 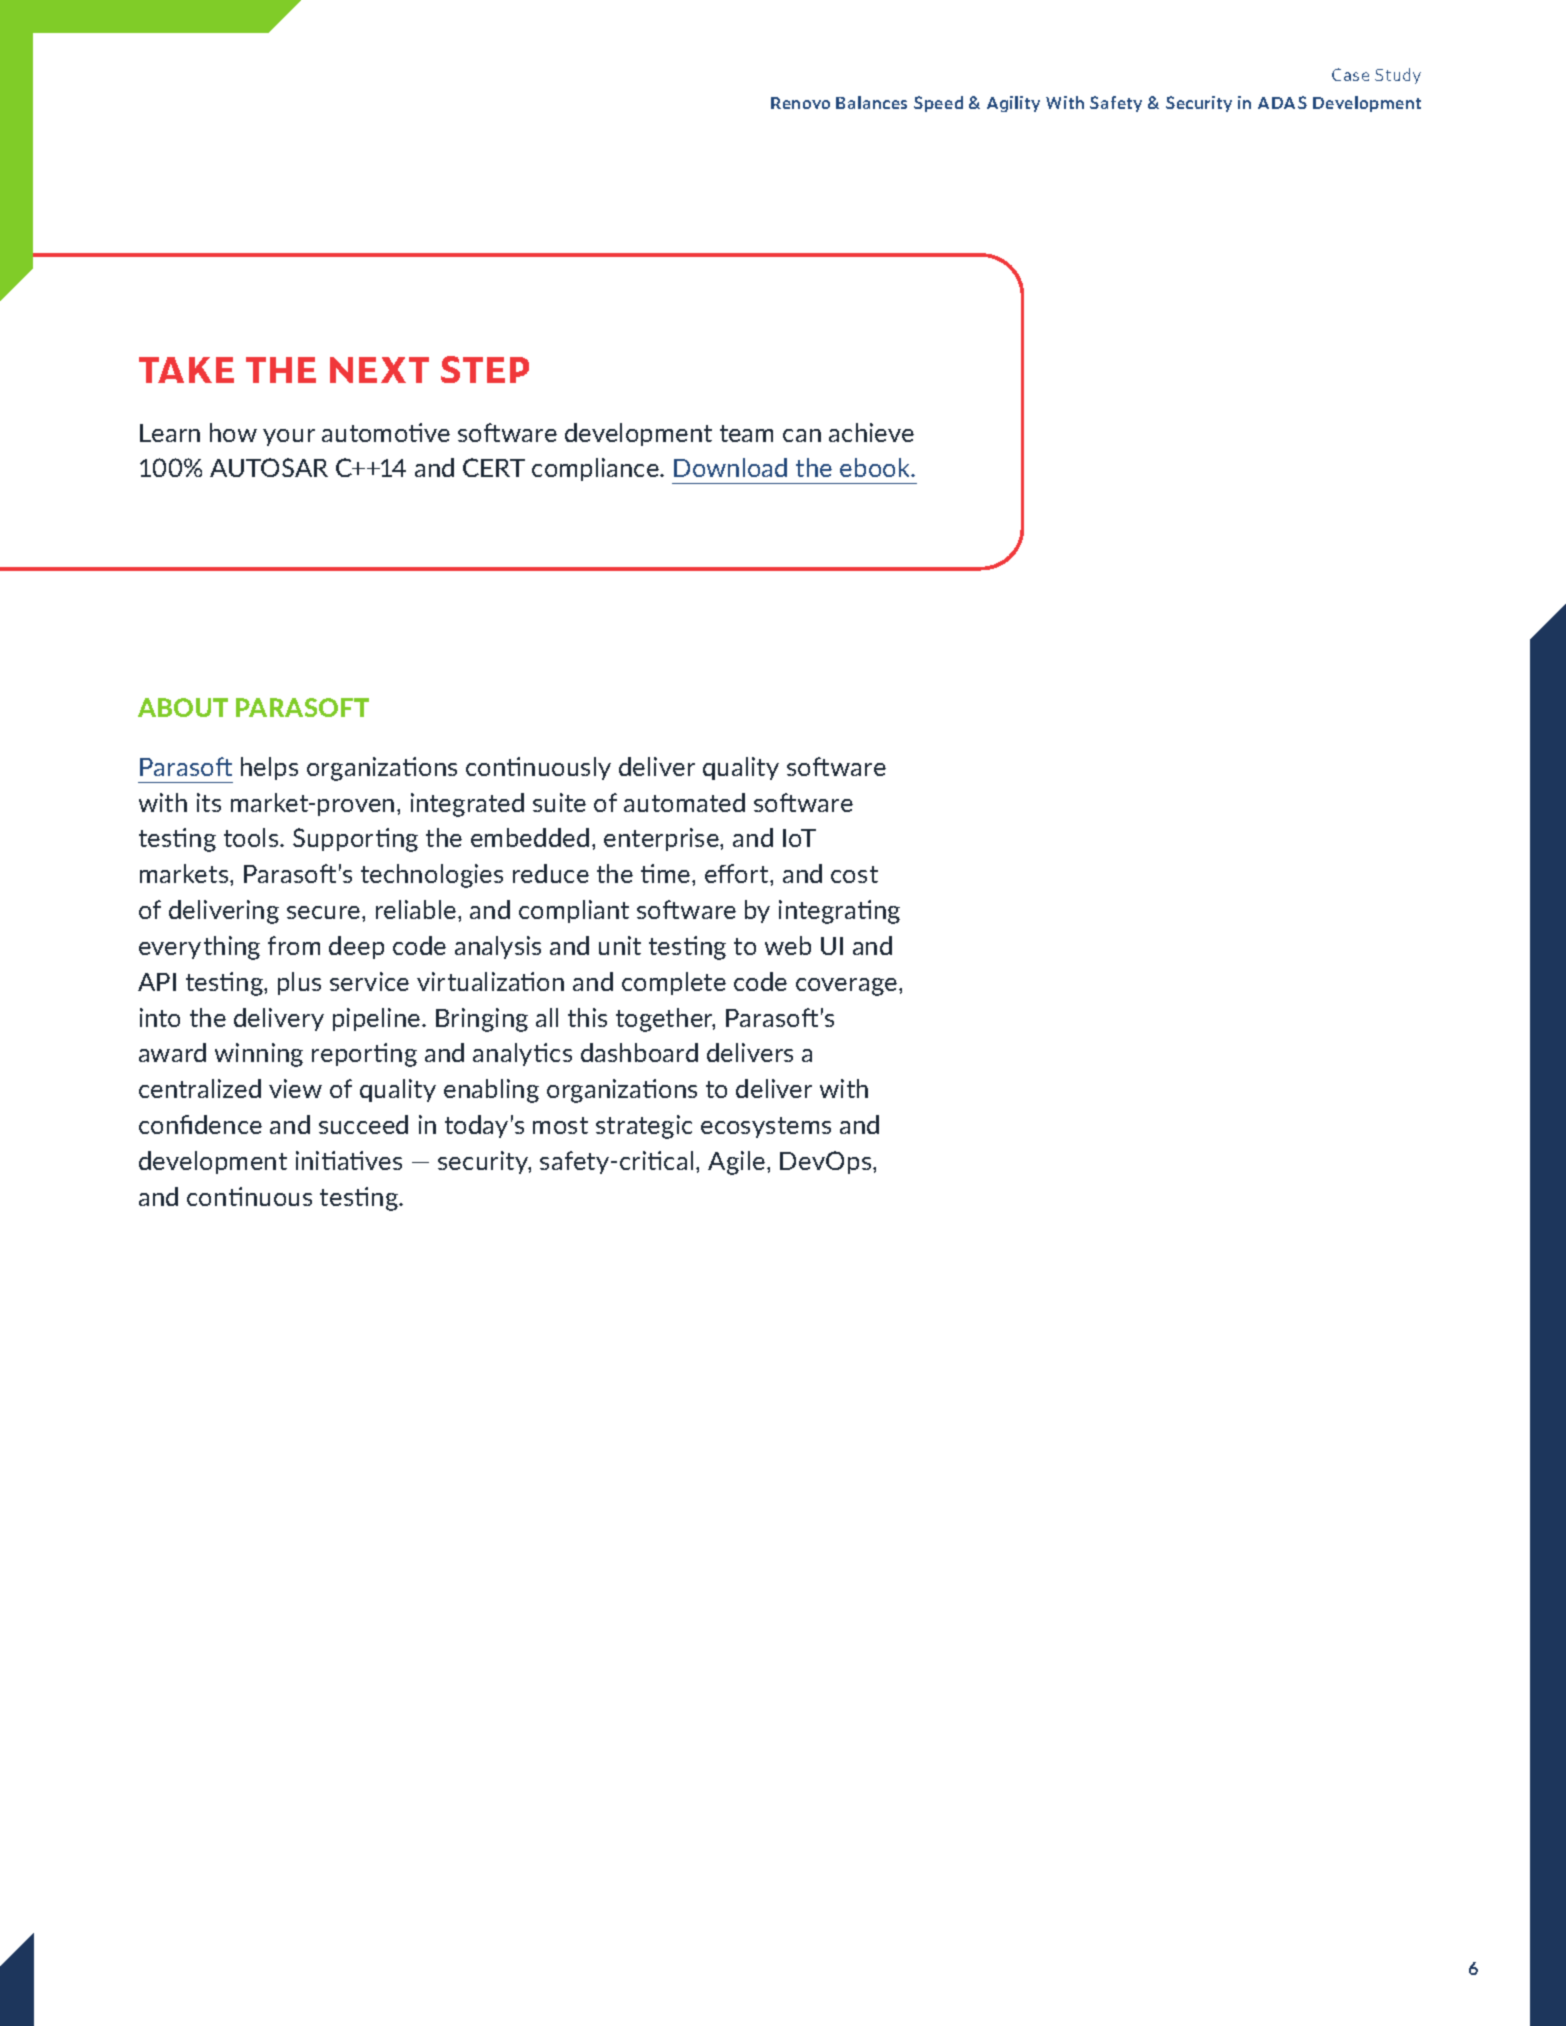 I want to click on ADAS, so click(x=1282, y=102).
